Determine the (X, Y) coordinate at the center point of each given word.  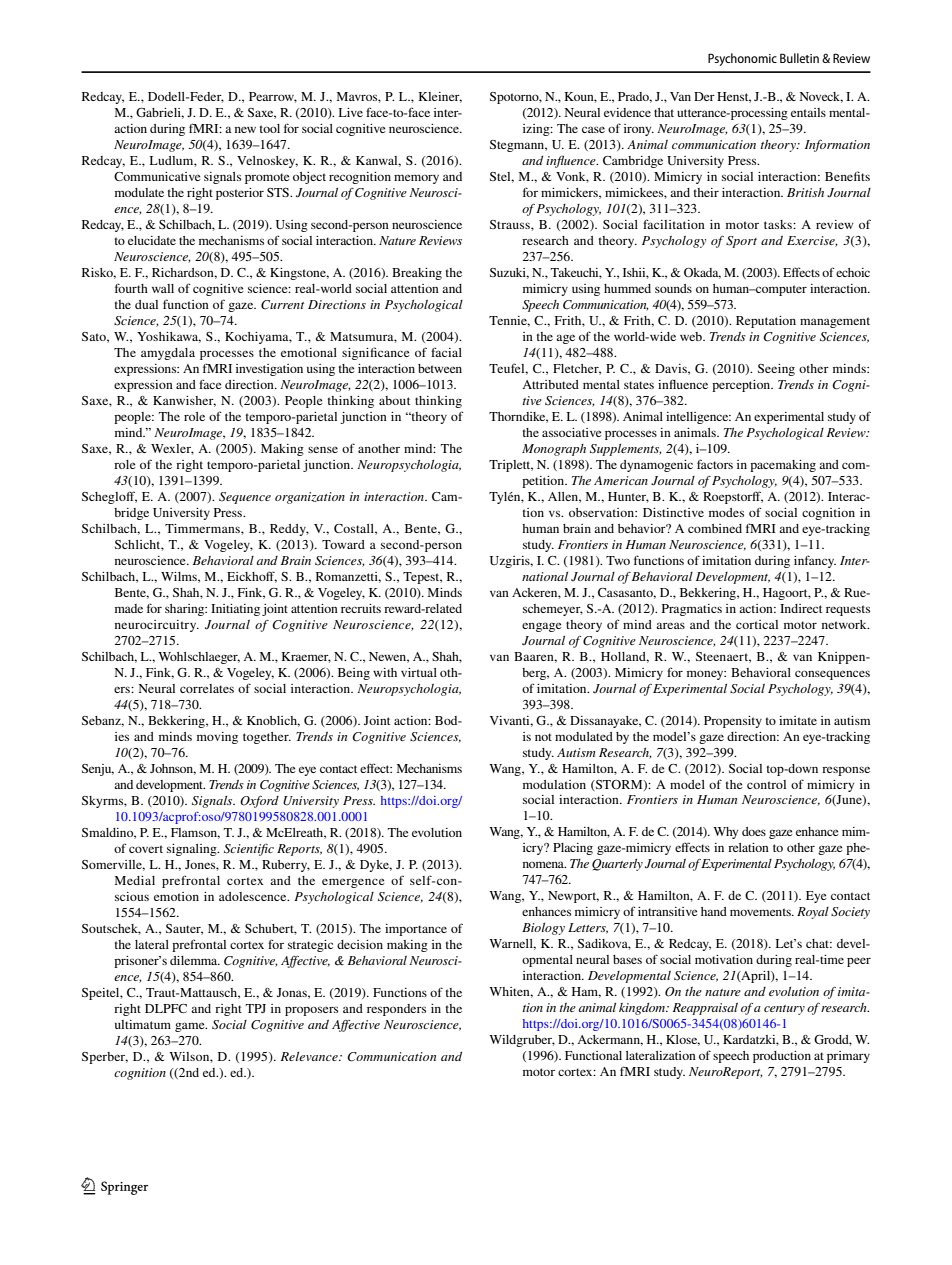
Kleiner (440, 97)
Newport (573, 897)
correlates (207, 688)
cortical (757, 624)
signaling (193, 850)
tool (270, 128)
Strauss (511, 224)
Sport (741, 242)
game (191, 1027)
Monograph (554, 450)
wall (163, 288)
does (754, 831)
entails (808, 112)
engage (542, 627)
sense (323, 449)
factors (715, 464)
